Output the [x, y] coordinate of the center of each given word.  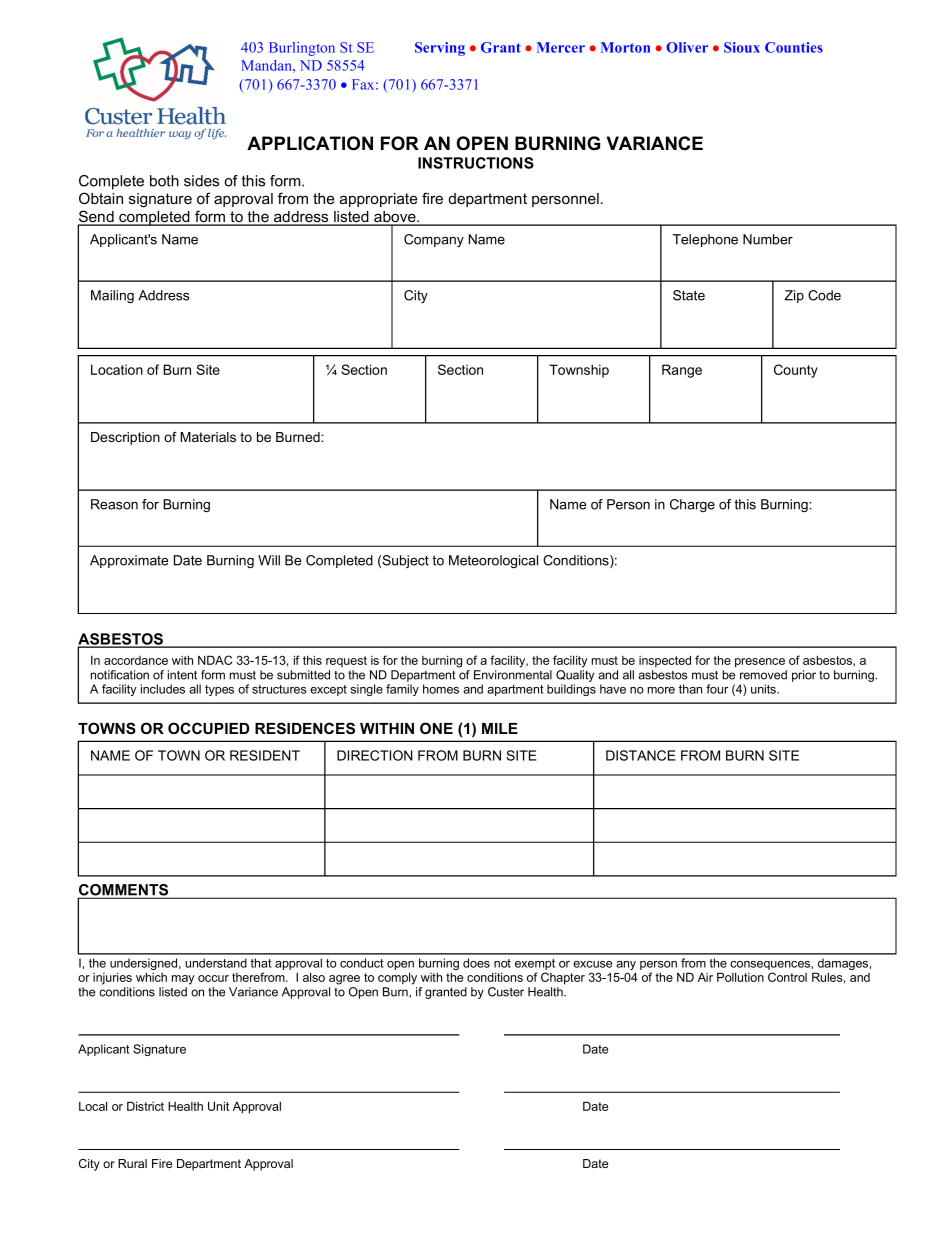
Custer [506, 992]
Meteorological [493, 561]
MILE [500, 728]
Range [682, 371]
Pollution [740, 977]
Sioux [742, 47]
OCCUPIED [208, 728]
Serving [440, 49]
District [145, 1106]
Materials [208, 437]
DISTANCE [641, 755]
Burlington [302, 49]
